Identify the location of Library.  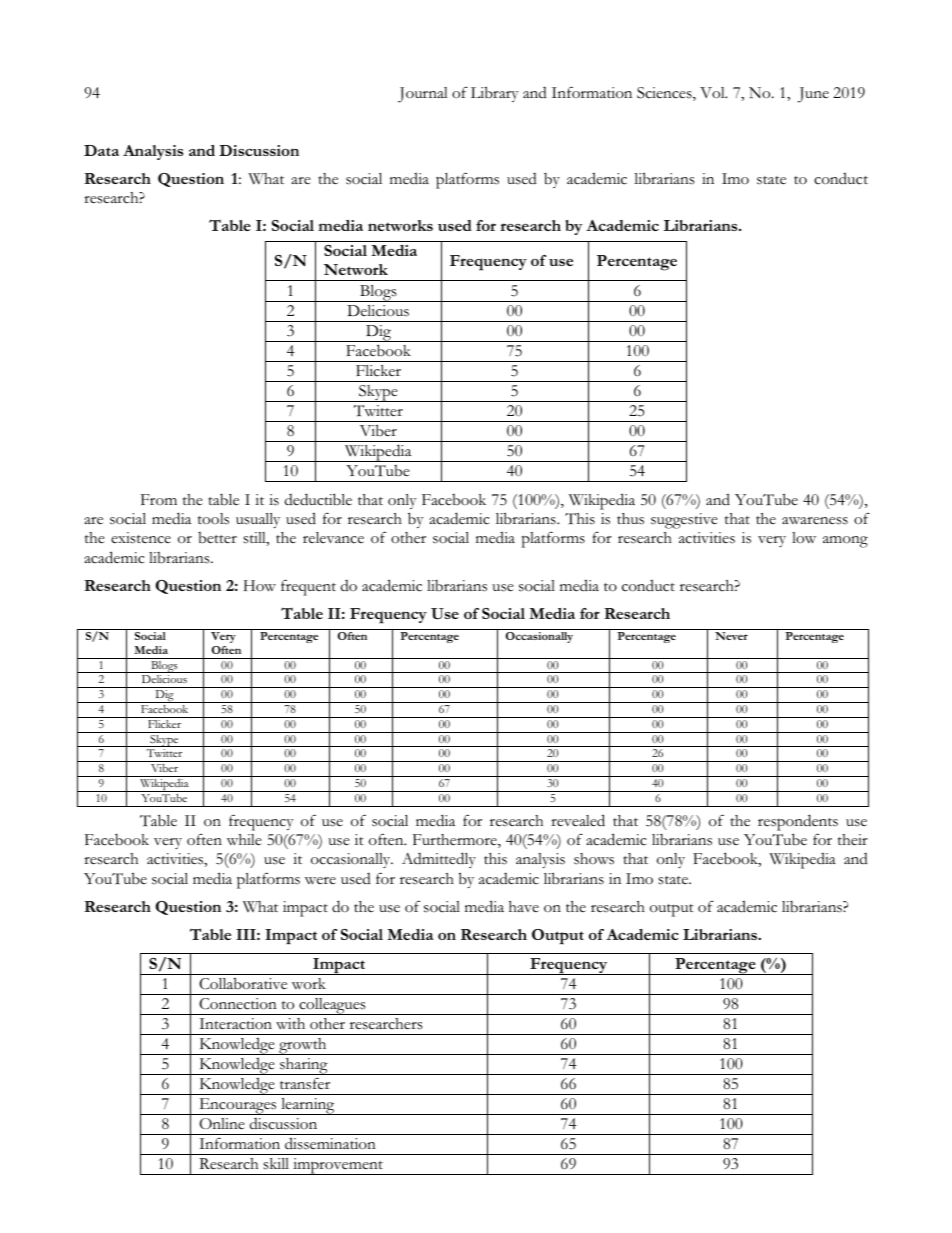
(495, 94).
